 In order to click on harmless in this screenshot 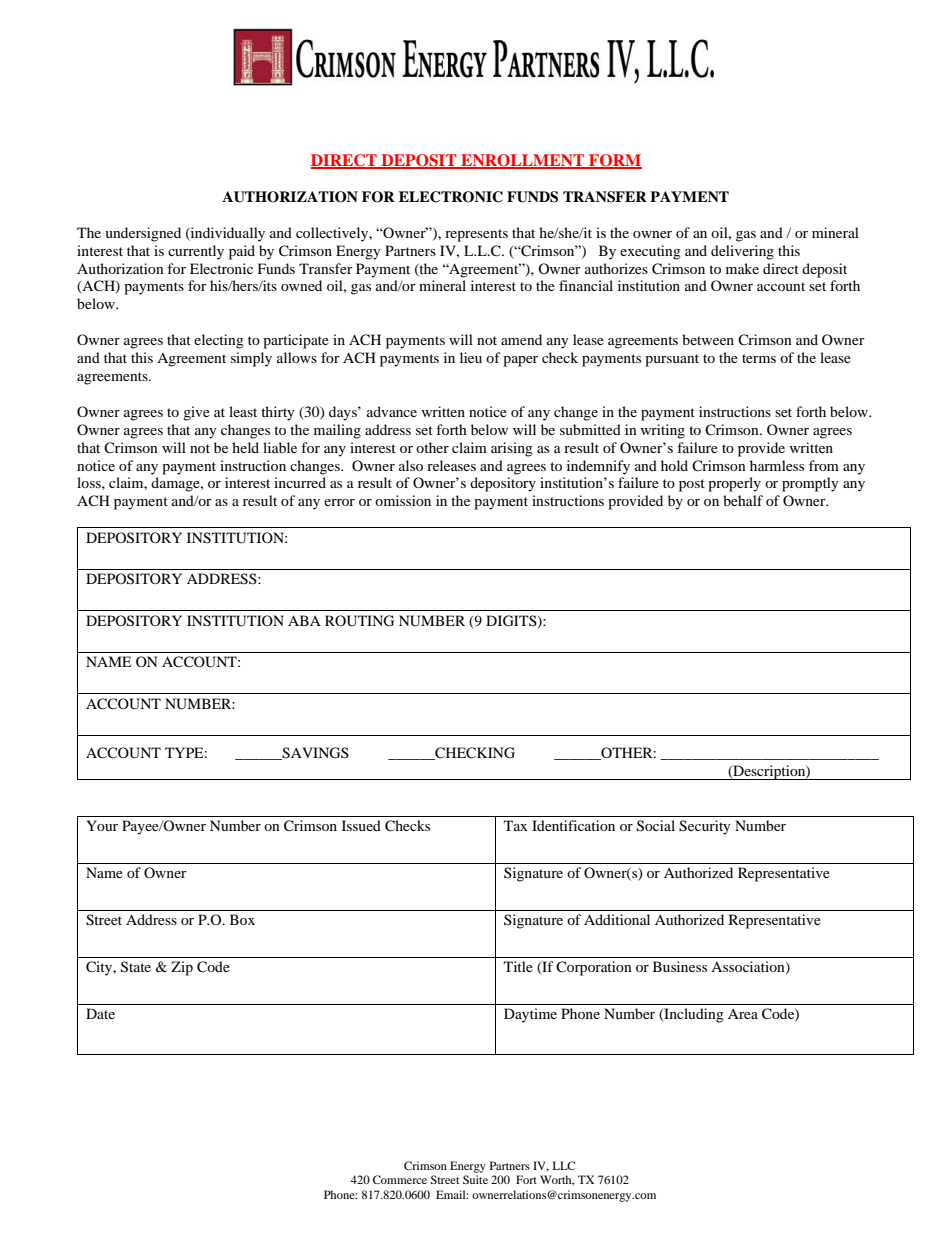, I will do `click(777, 465)`.
